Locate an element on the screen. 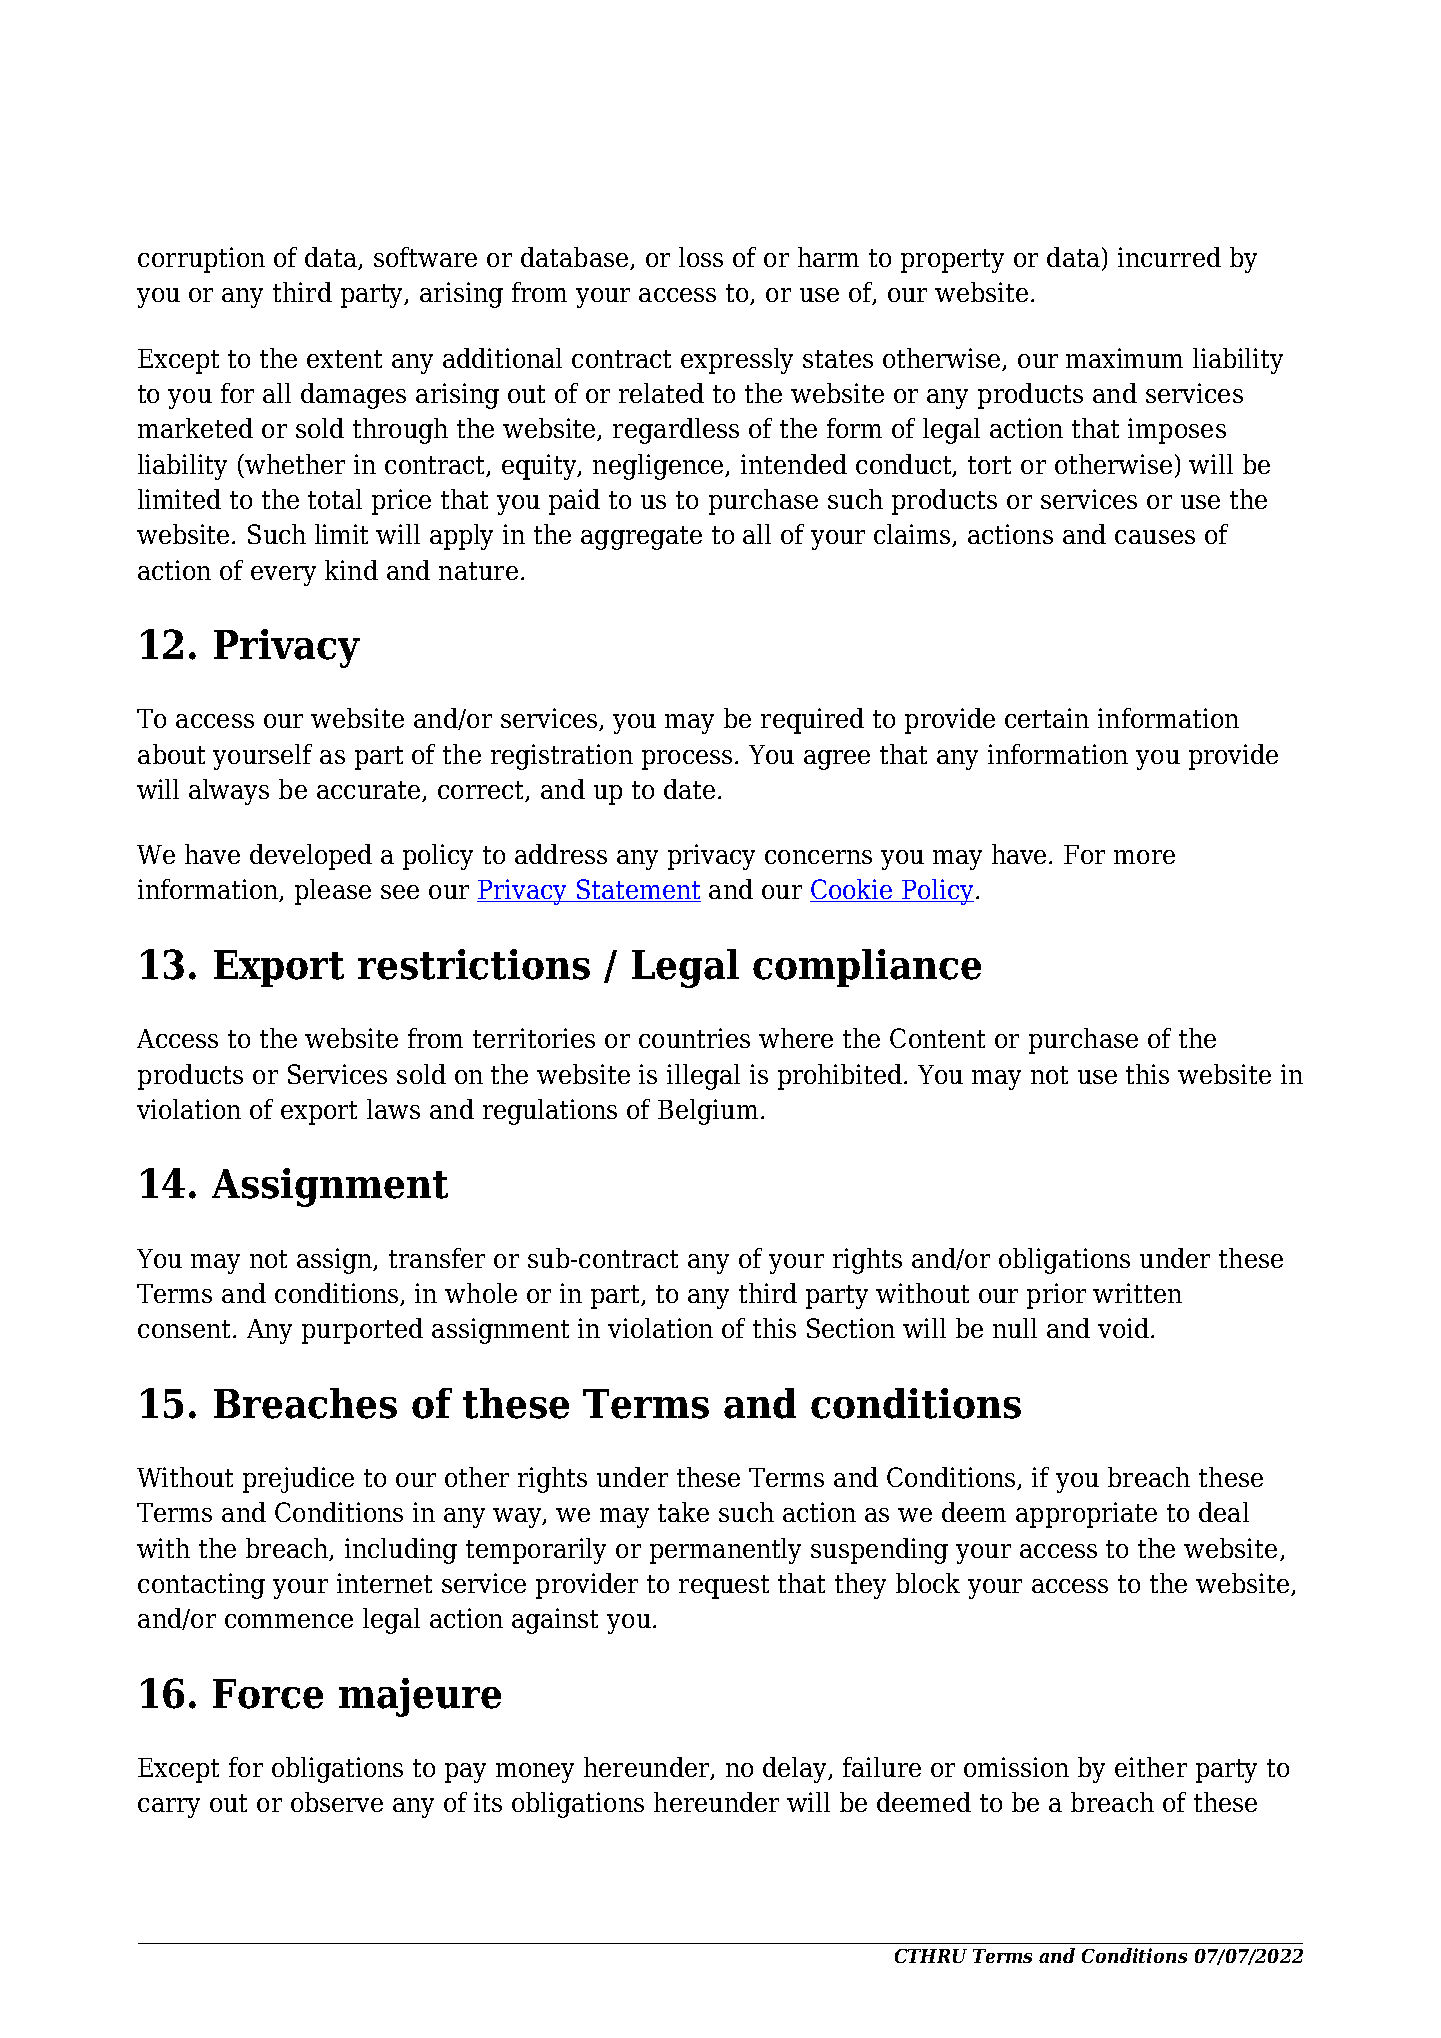  Section is located at coordinates (851, 1328).
